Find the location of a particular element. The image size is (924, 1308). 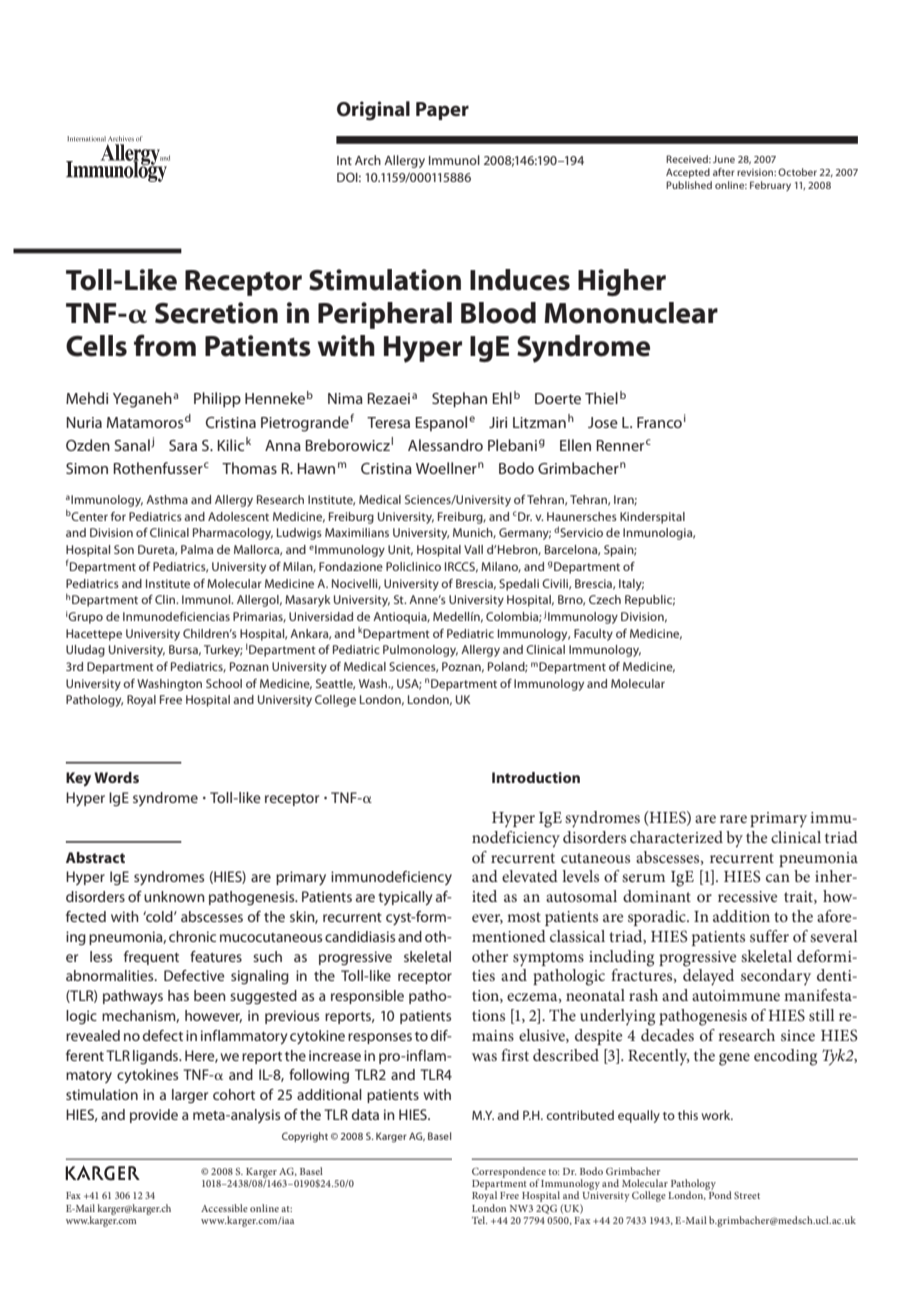

Faculty is located at coordinates (593, 635).
